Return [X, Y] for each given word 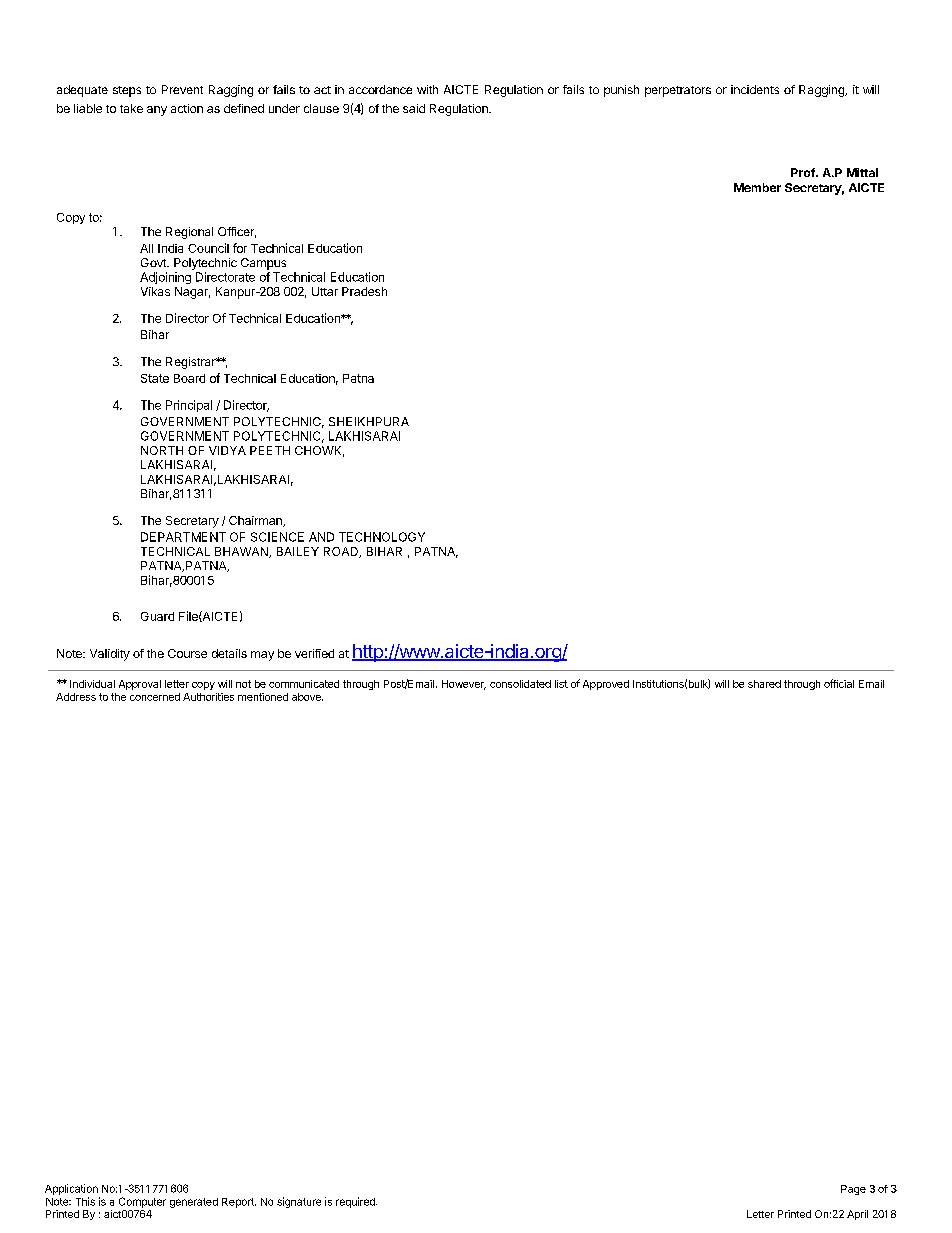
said [414, 108]
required [356, 1202]
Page [853, 1190]
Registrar [192, 363]
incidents [755, 89]
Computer [142, 1202]
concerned [155, 697]
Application [71, 1189]
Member [757, 187]
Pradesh [364, 291]
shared [764, 684]
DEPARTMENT [183, 537]
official [839, 683]
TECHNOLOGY [382, 537]
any [157, 111]
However [464, 685]
